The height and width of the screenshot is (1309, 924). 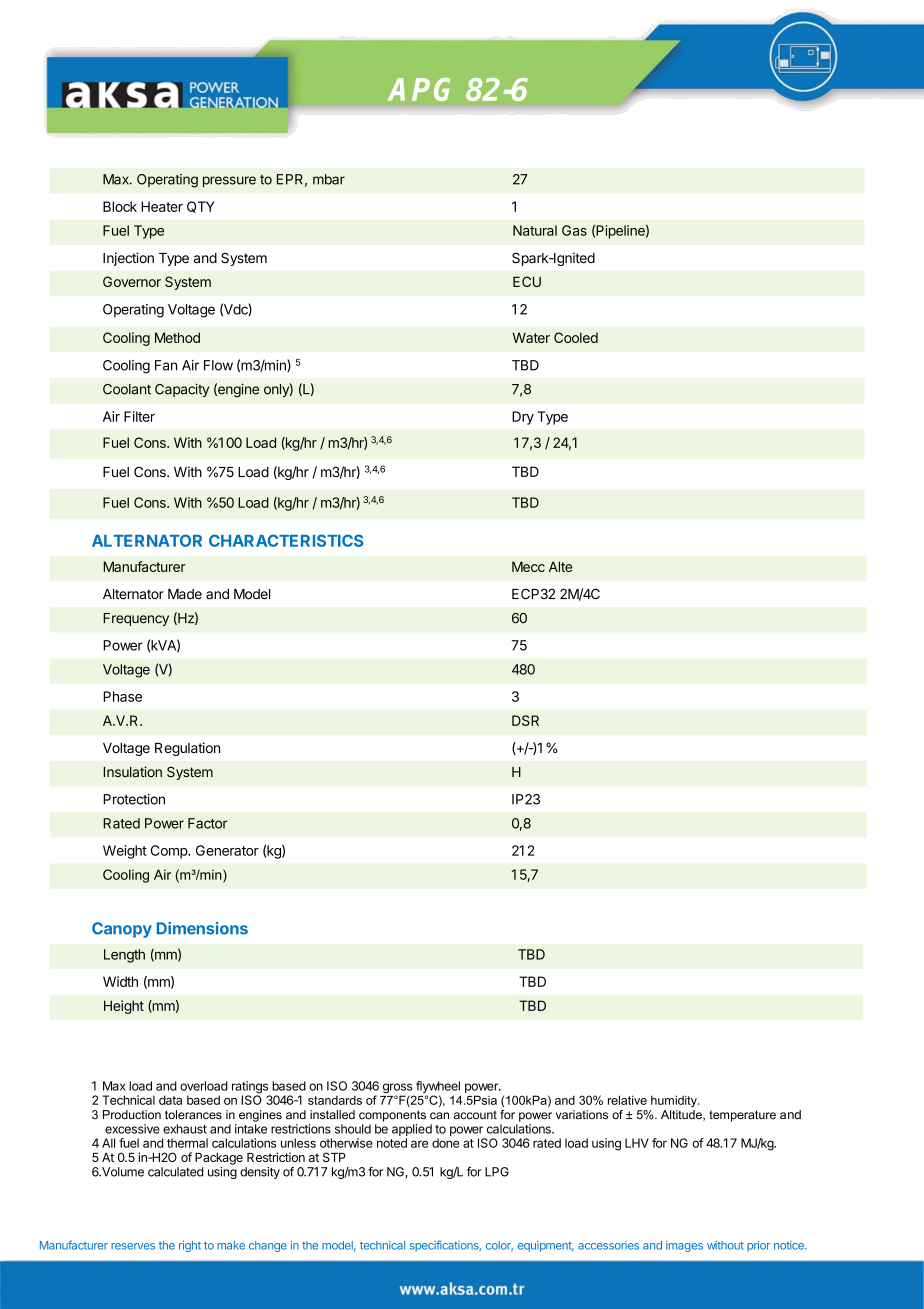 I want to click on done, so click(x=445, y=1143).
